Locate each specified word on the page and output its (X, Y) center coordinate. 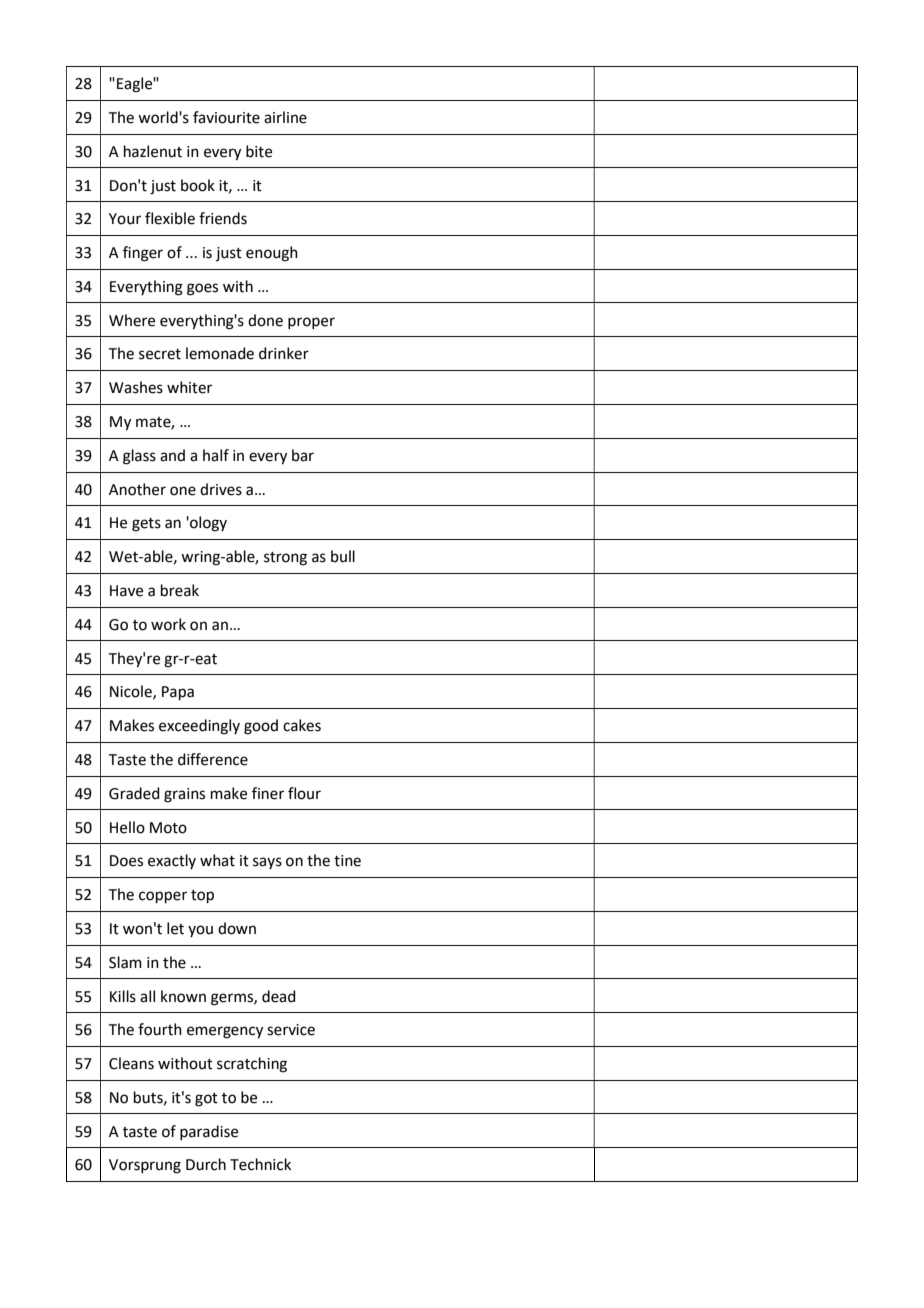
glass (139, 457)
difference (213, 759)
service (291, 1030)
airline (285, 117)
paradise (209, 1132)
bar (303, 455)
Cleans (131, 1063)
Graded (134, 793)
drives (221, 489)
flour (304, 793)
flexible (170, 218)
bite (259, 151)
